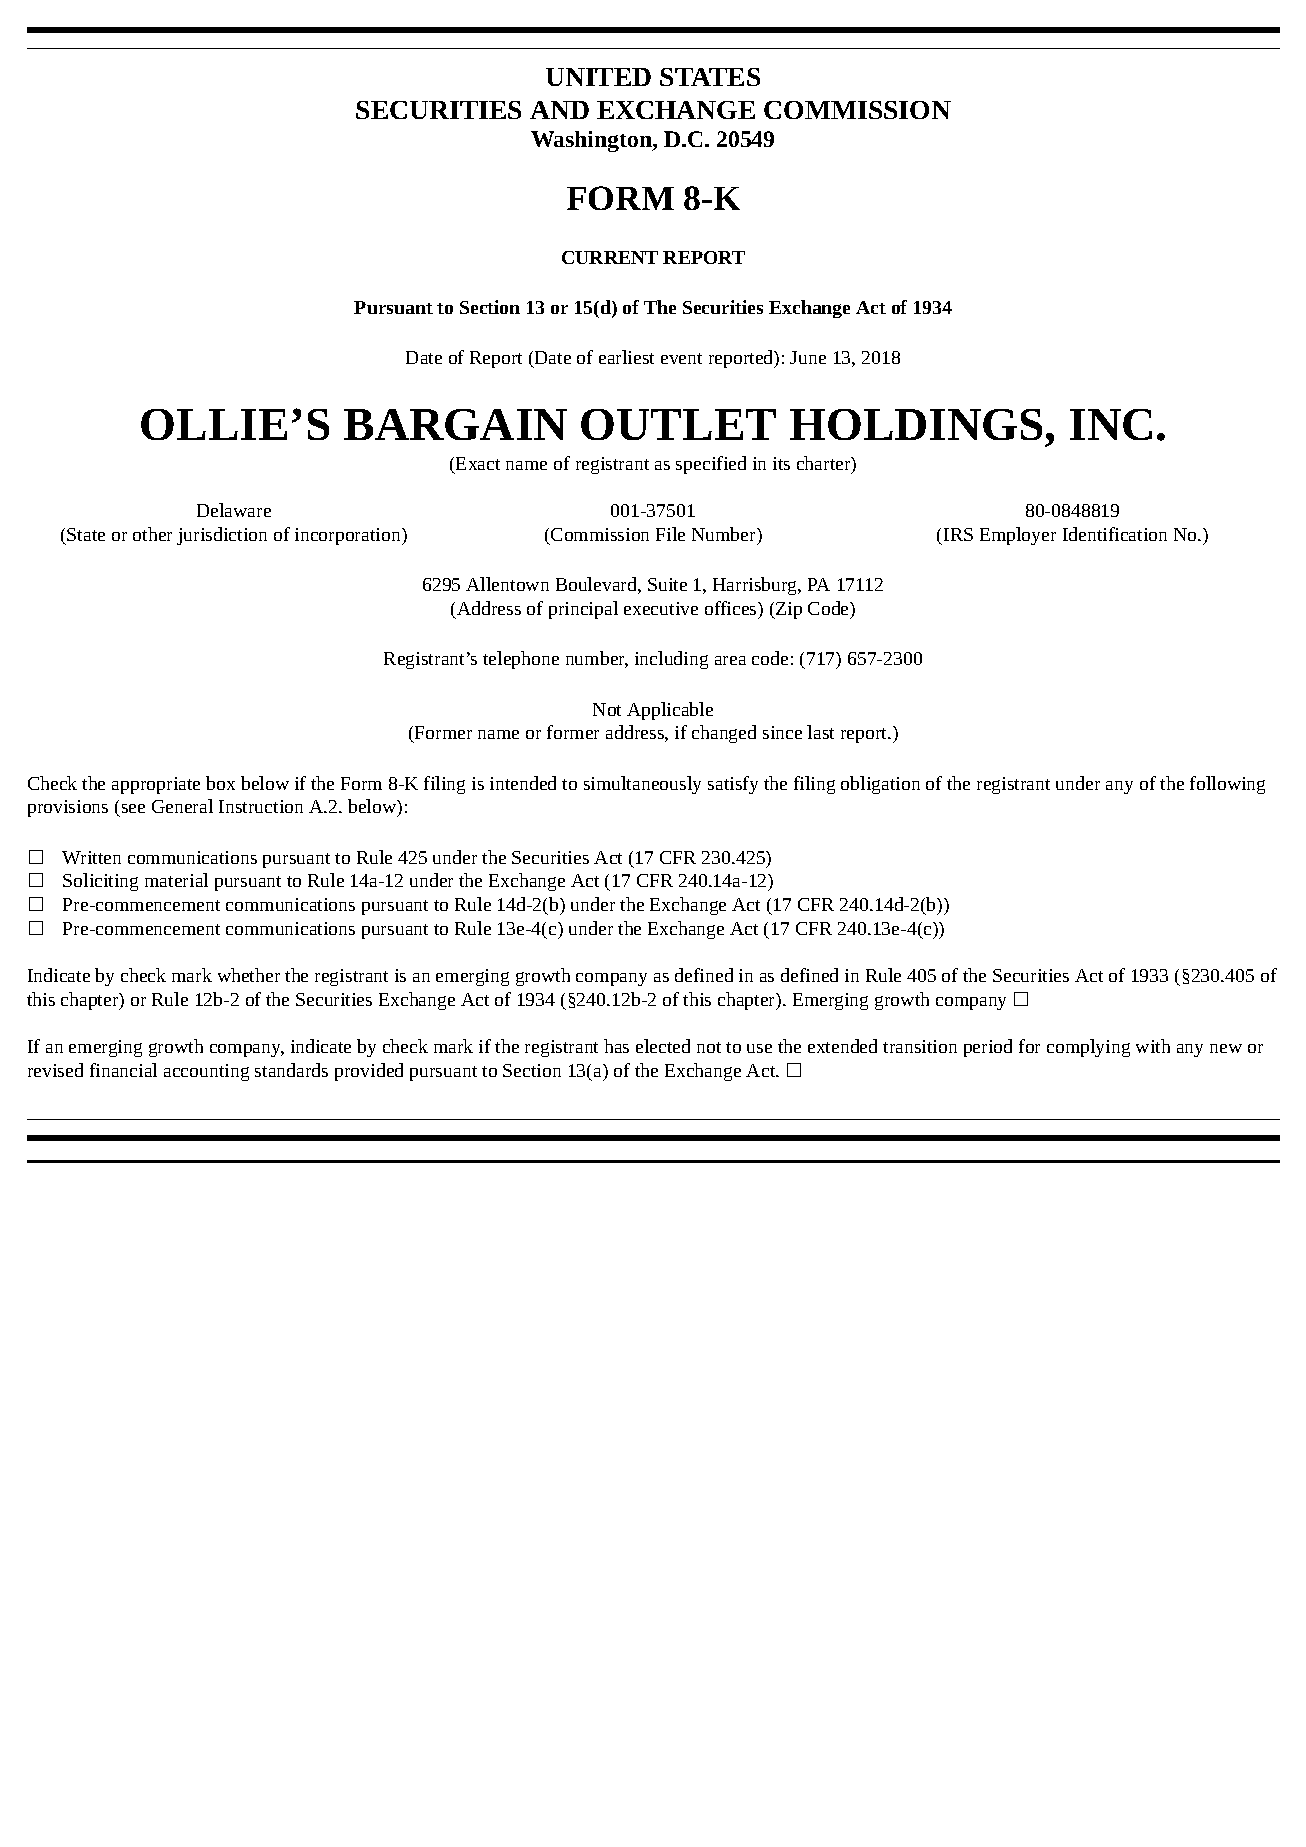 The width and height of the screenshot is (1306, 1847). Describe the element at coordinates (220, 783) in the screenshot. I see `box` at that location.
